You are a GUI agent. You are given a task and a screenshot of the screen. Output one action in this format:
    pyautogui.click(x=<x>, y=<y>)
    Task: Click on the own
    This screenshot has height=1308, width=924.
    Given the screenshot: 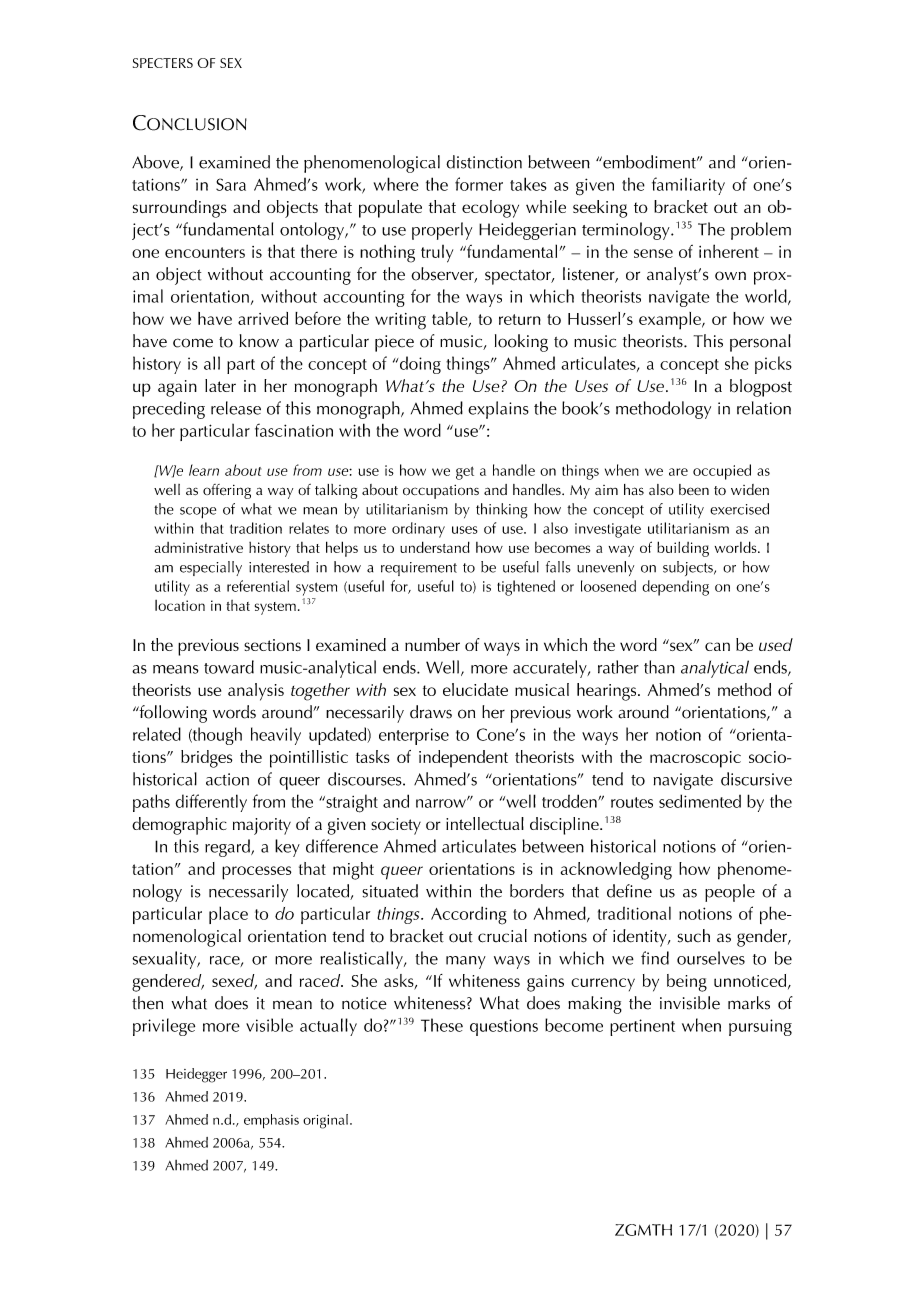 What is the action you would take?
    pyautogui.click(x=730, y=276)
